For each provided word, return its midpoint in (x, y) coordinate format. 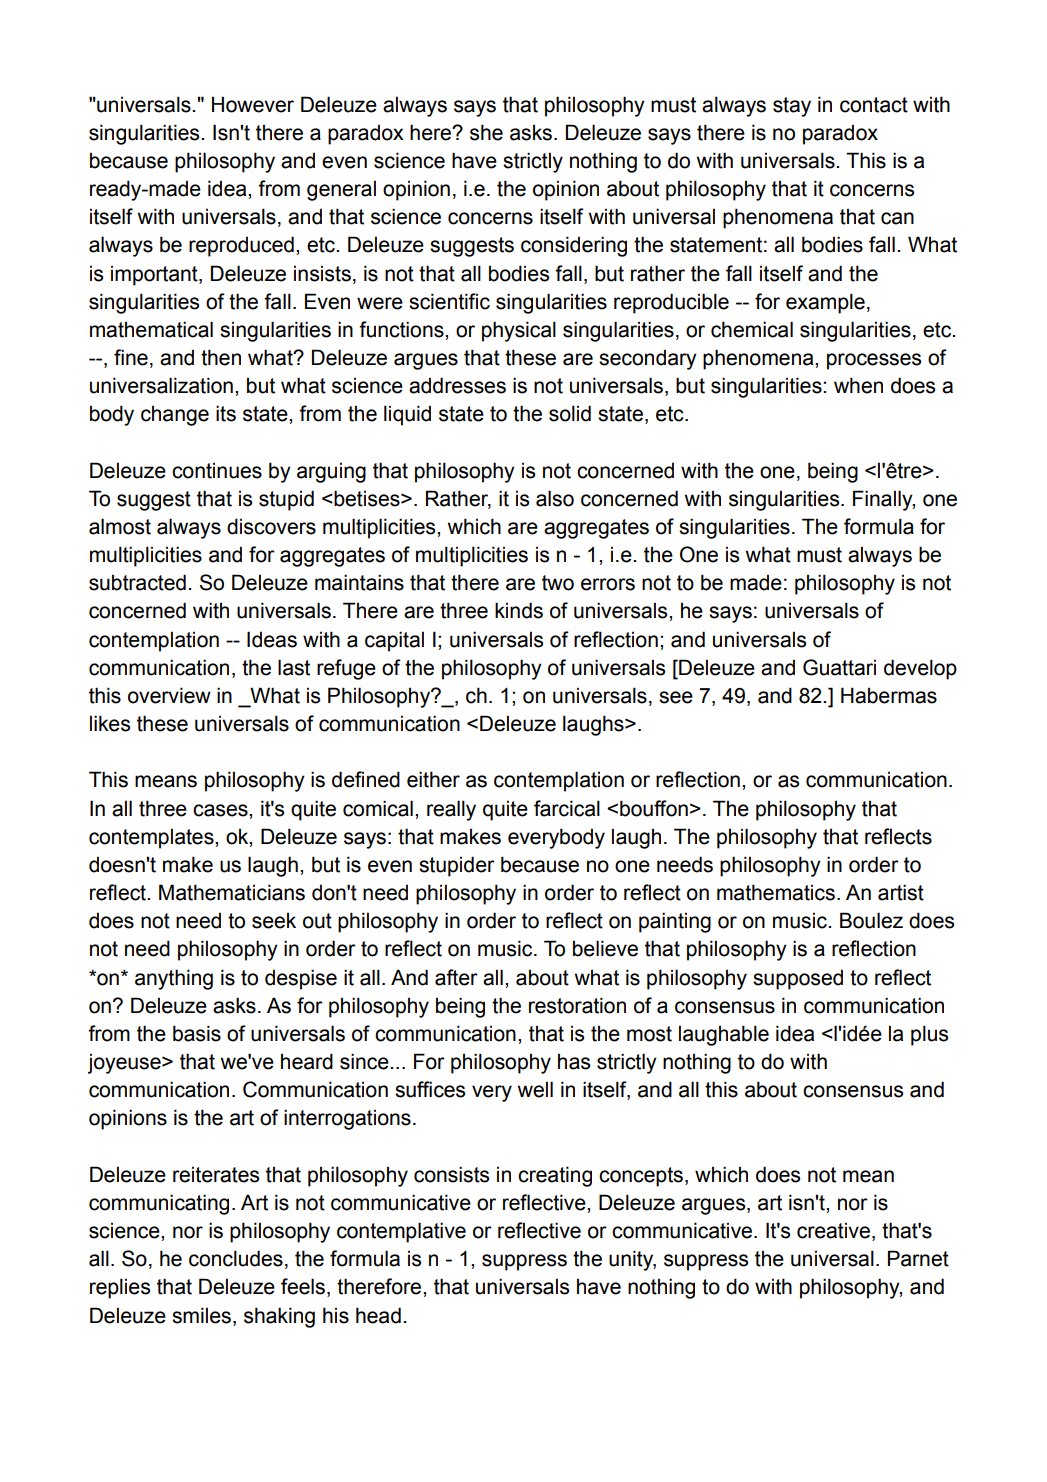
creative (833, 1231)
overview (169, 695)
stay (792, 107)
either (433, 779)
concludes (236, 1258)
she (486, 132)
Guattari (839, 667)
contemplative (401, 1232)
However (253, 104)
